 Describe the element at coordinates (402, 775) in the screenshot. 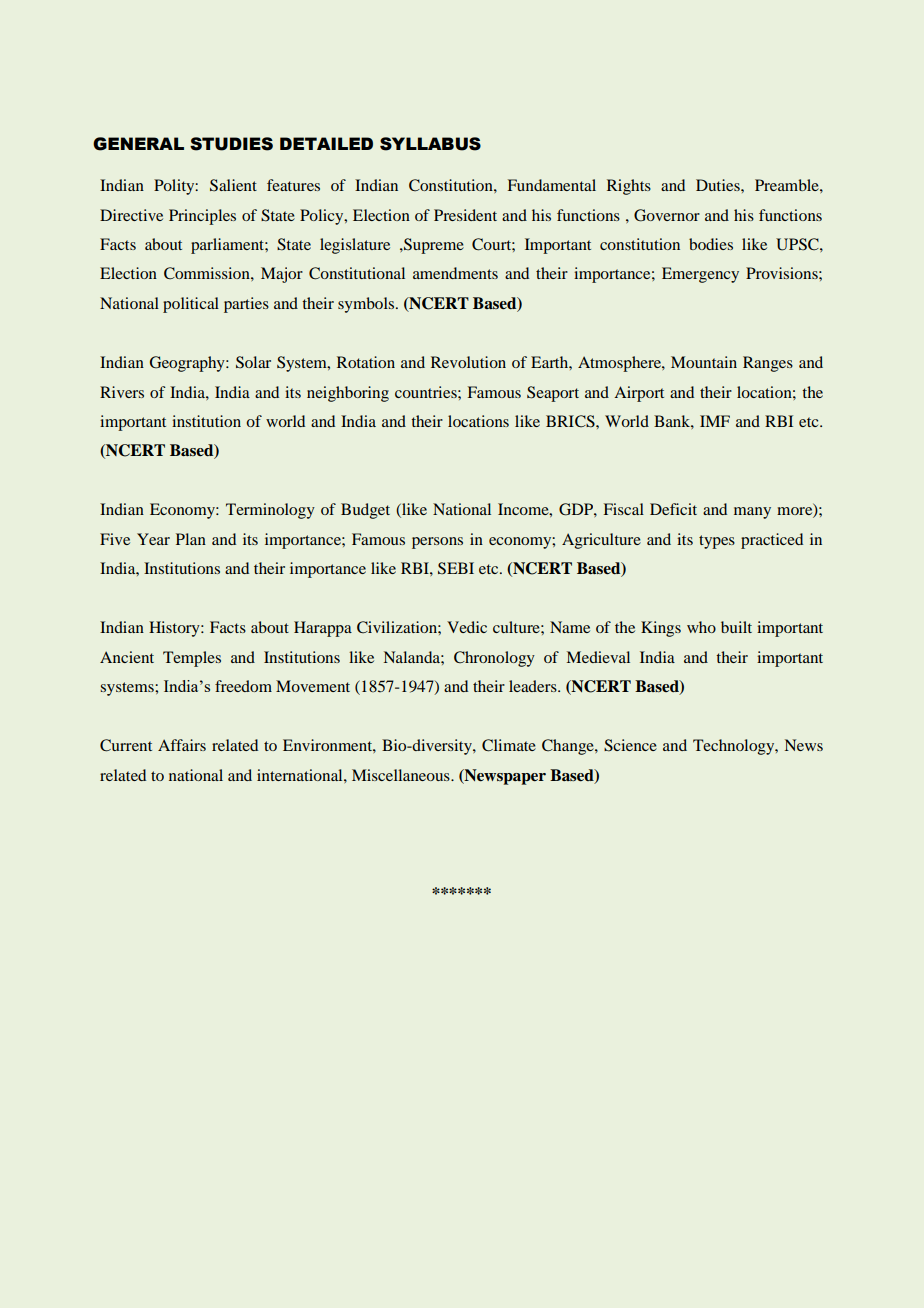

I see `Miscellaneous` at that location.
